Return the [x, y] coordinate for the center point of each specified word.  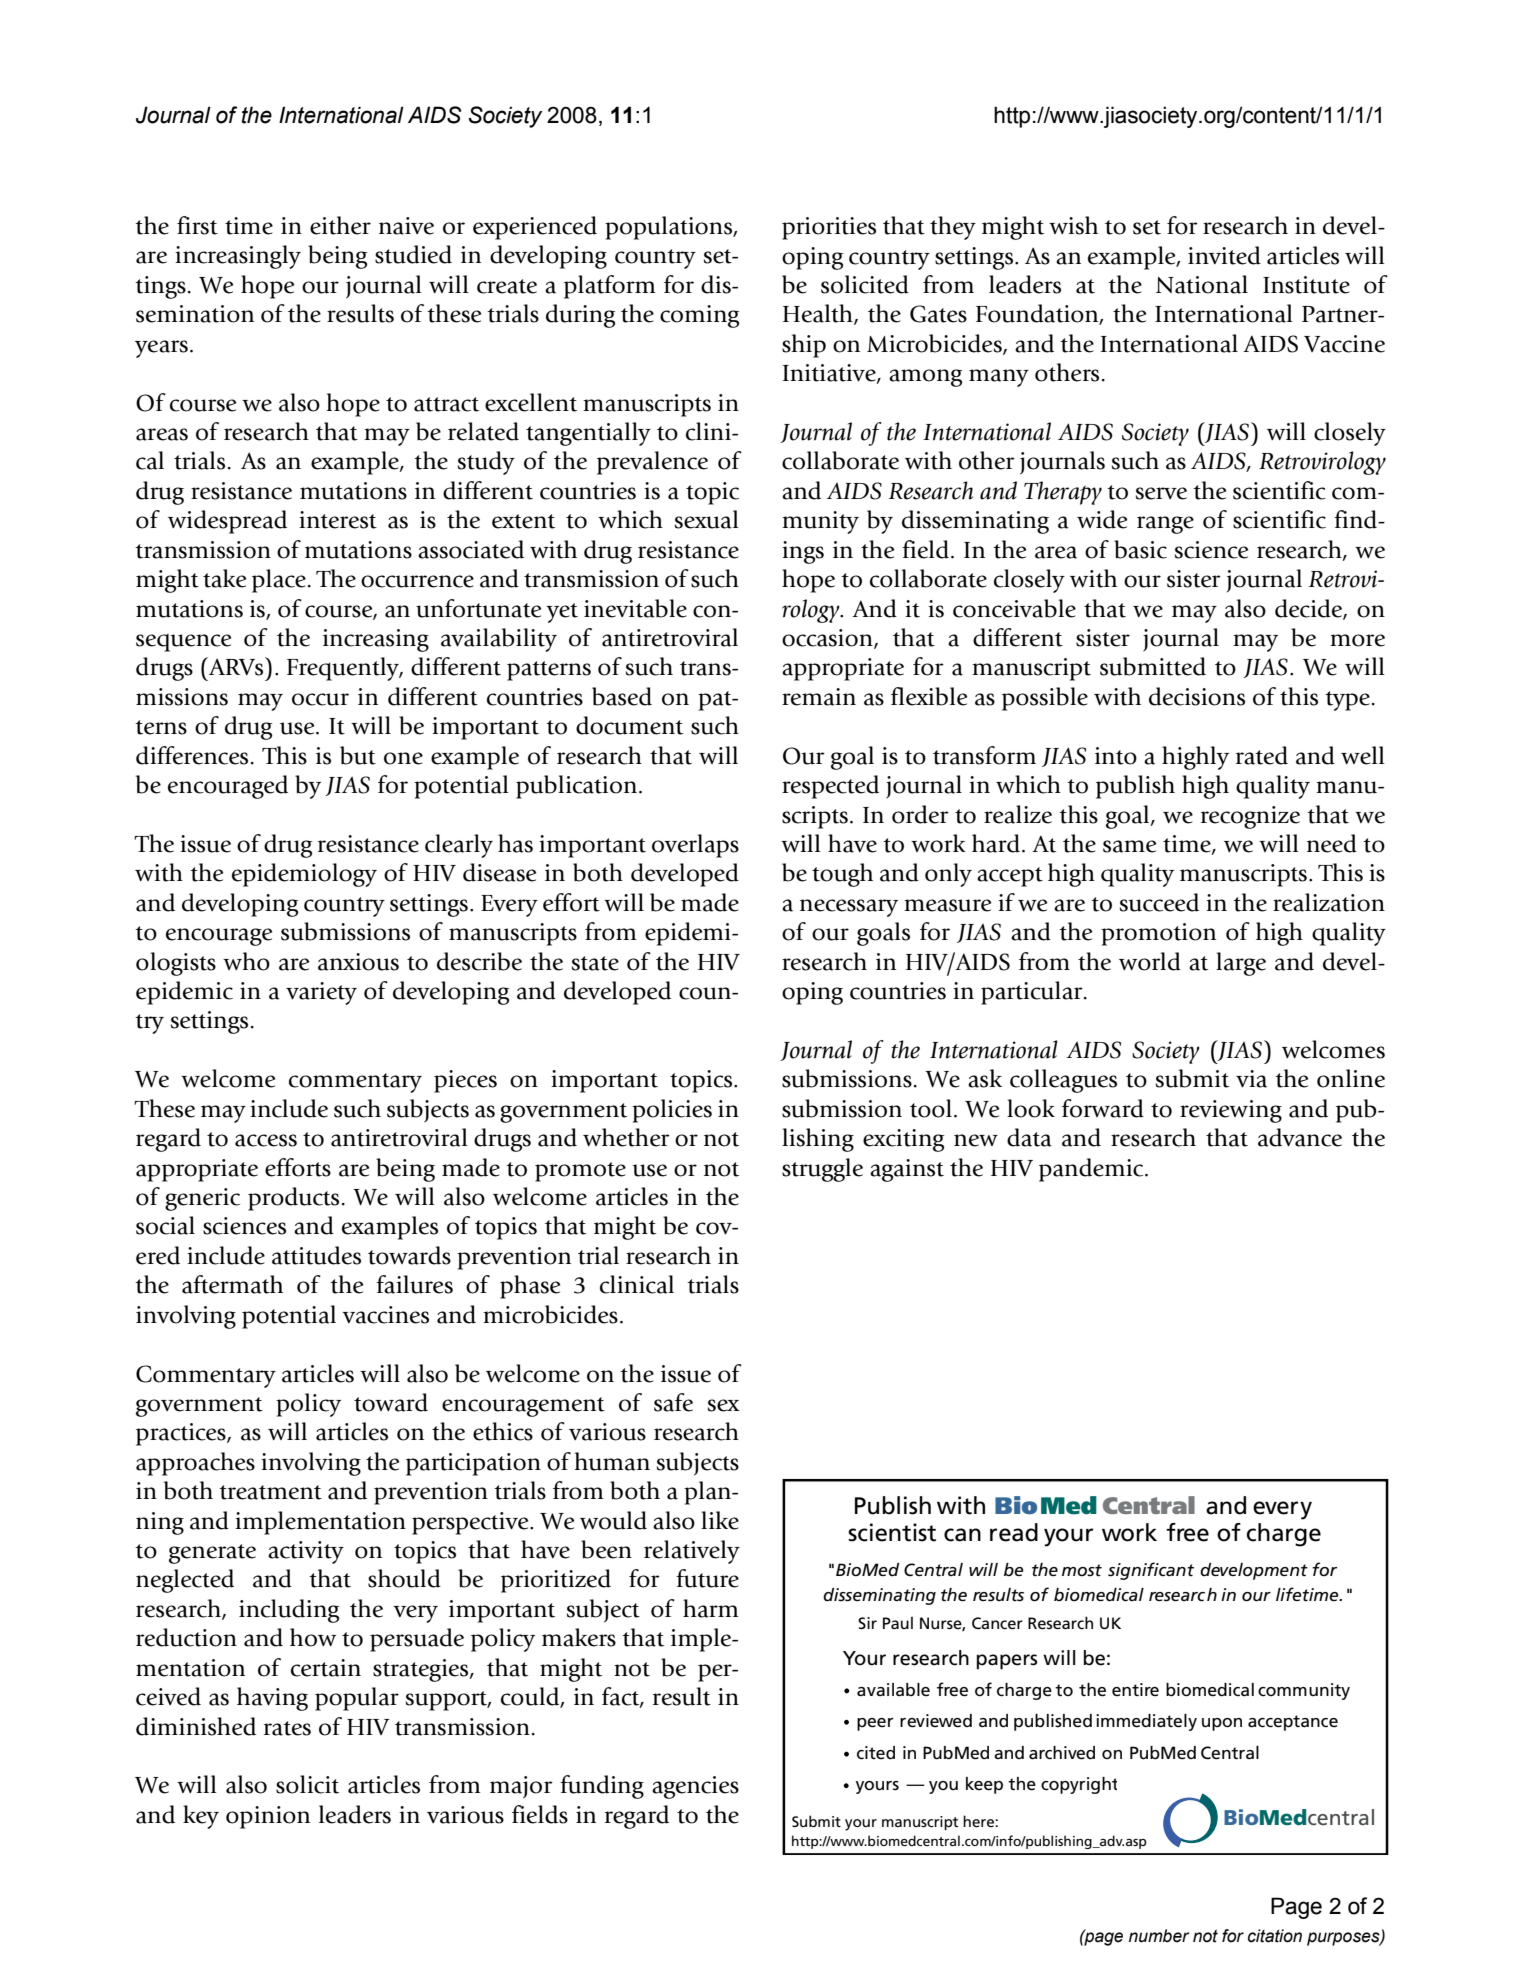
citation [1275, 1936]
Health [819, 314]
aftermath [232, 1284]
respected [830, 787]
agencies [695, 1787]
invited [1224, 255]
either [340, 225]
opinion [268, 1817]
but [358, 755]
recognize [1250, 817]
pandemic [1092, 1170]
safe [673, 1402]
